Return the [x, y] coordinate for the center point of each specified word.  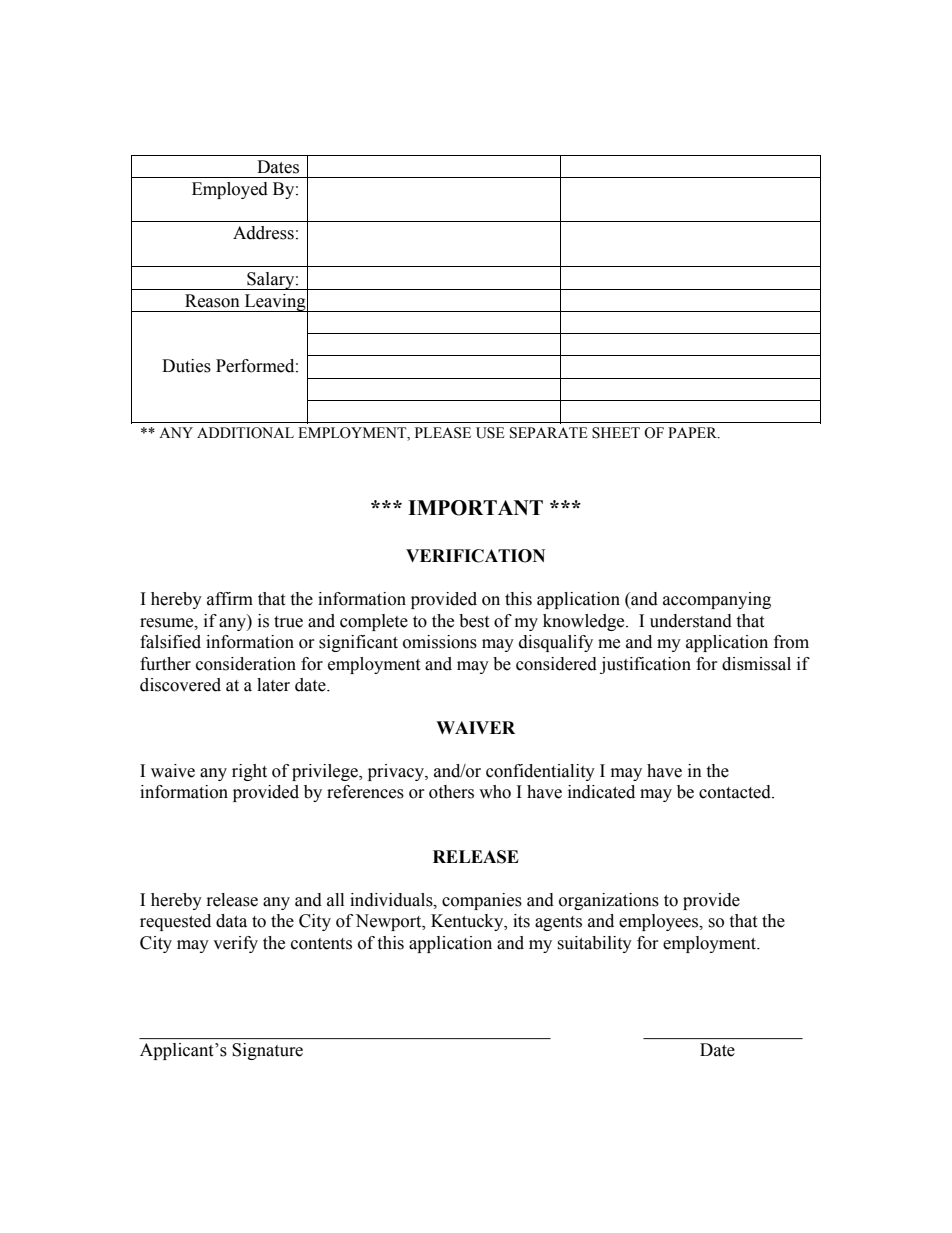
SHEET [616, 433]
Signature [267, 1051]
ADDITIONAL [245, 433]
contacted [736, 792]
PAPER [693, 432]
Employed [230, 190]
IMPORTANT [475, 508]
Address [263, 233]
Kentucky [468, 922]
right [249, 772]
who [495, 792]
